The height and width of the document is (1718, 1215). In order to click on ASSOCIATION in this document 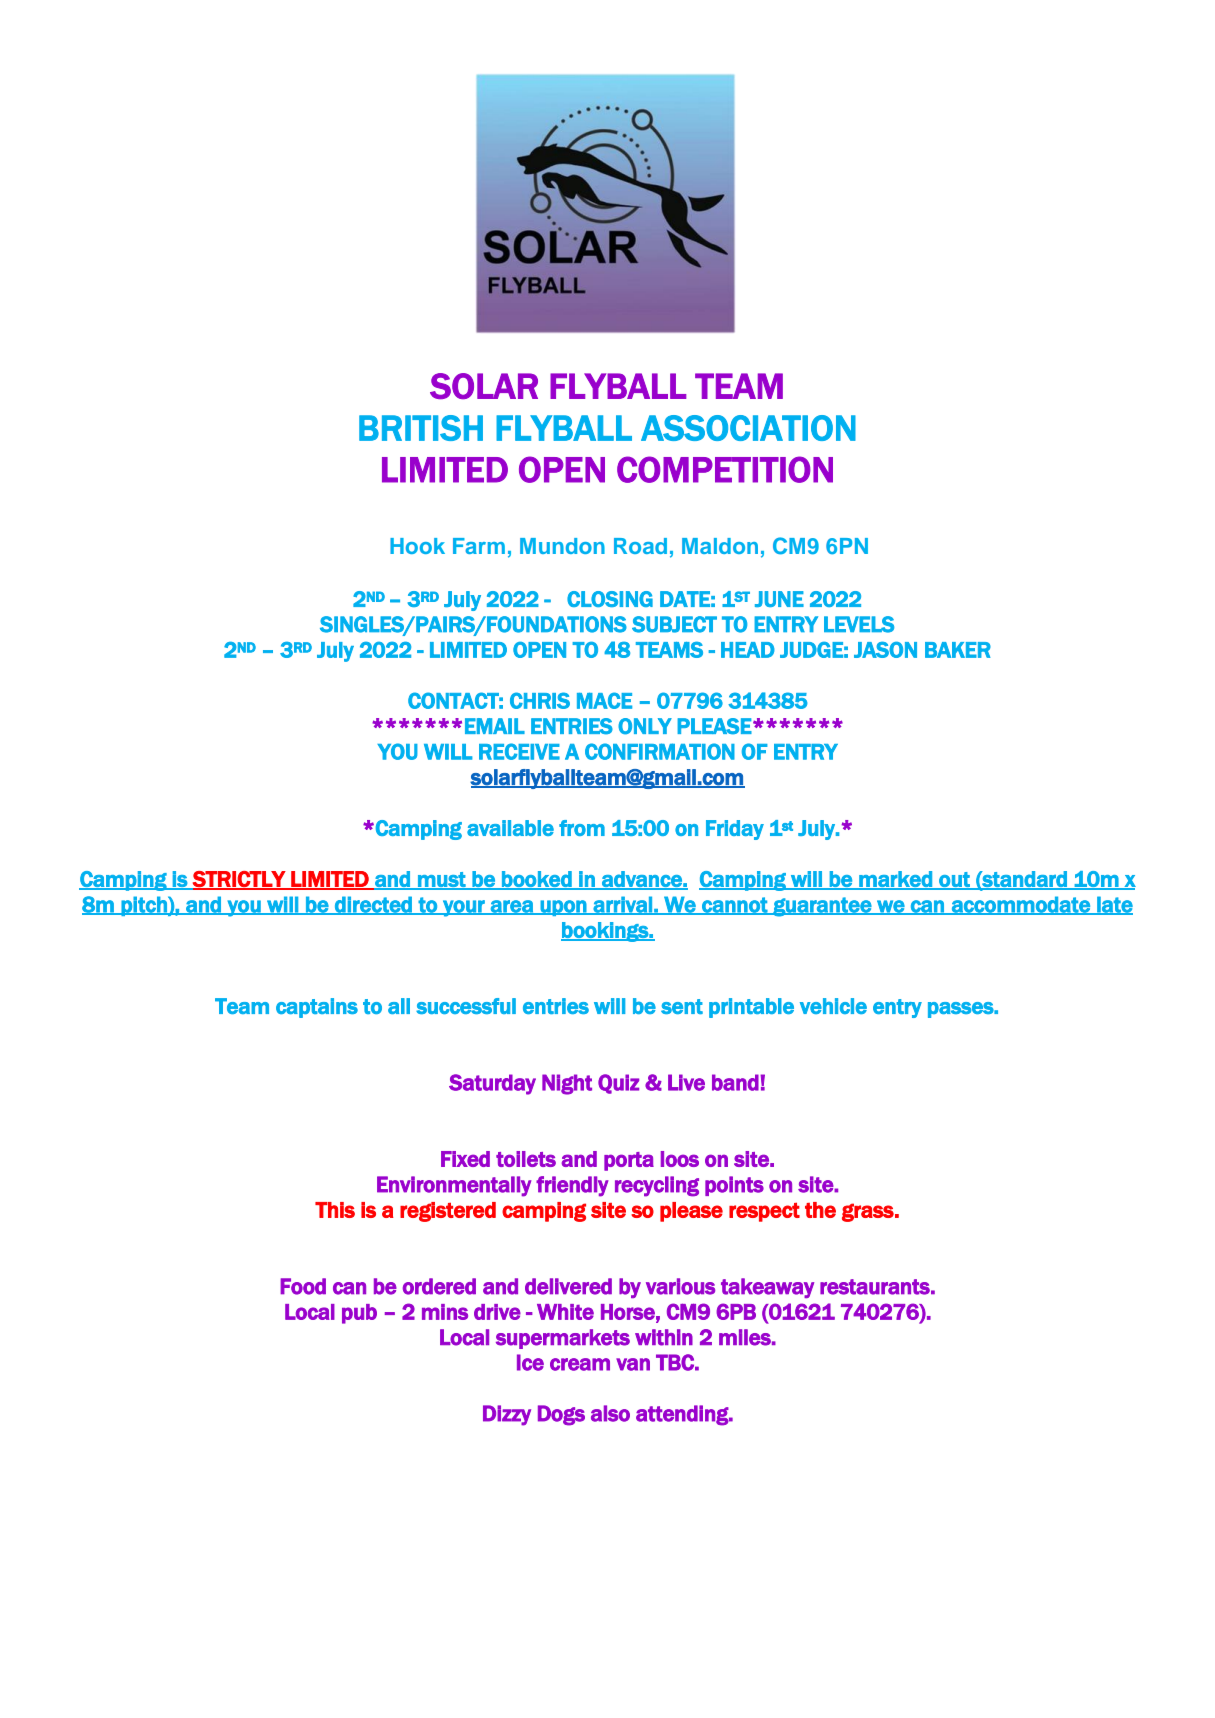, I will do `click(748, 428)`.
